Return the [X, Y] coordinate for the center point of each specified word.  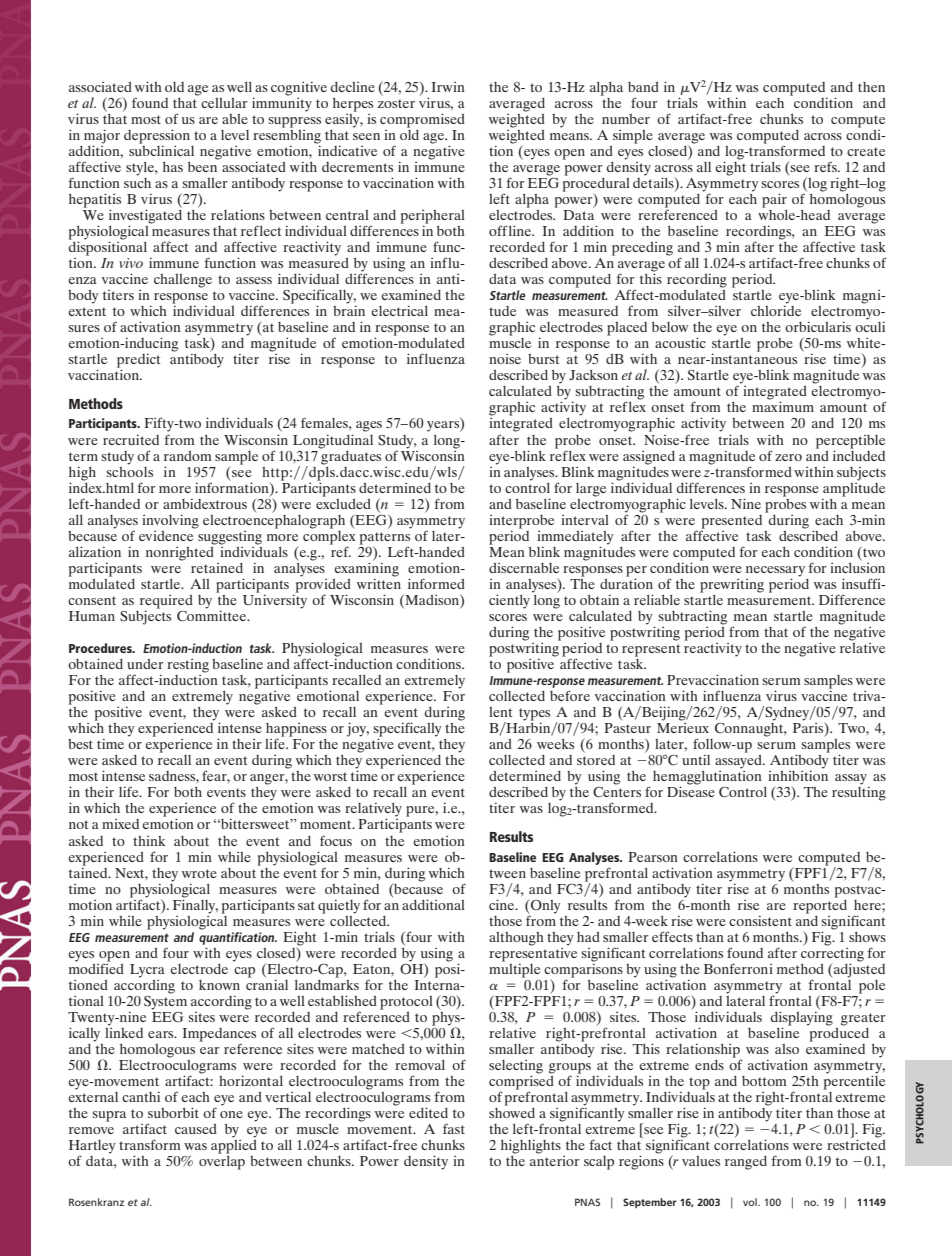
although [516, 939]
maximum [783, 406]
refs [826, 166]
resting [188, 666]
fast [454, 1128]
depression [157, 136]
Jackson [593, 375]
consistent [760, 921]
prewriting [732, 586]
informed [436, 583]
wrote [199, 873]
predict [138, 362]
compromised [422, 120]
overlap [222, 1161]
